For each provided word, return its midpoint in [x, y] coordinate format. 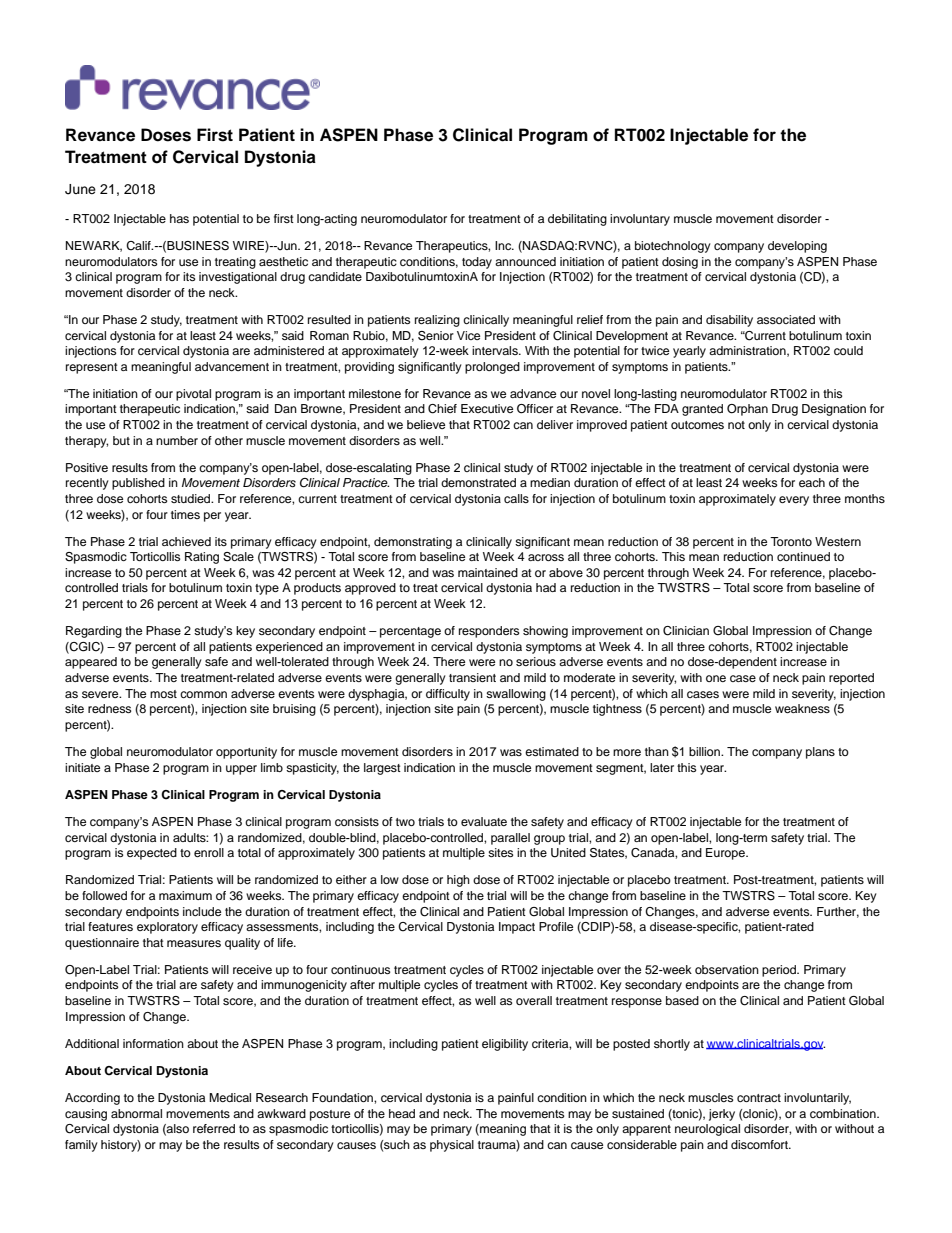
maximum [185, 895]
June [80, 189]
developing [797, 247]
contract [759, 1098]
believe [426, 424]
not [736, 425]
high [458, 881]
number [177, 440]
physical [452, 1146]
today [477, 263]
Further [838, 912]
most [163, 694]
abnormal [136, 1113]
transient [472, 677]
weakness [802, 708]
